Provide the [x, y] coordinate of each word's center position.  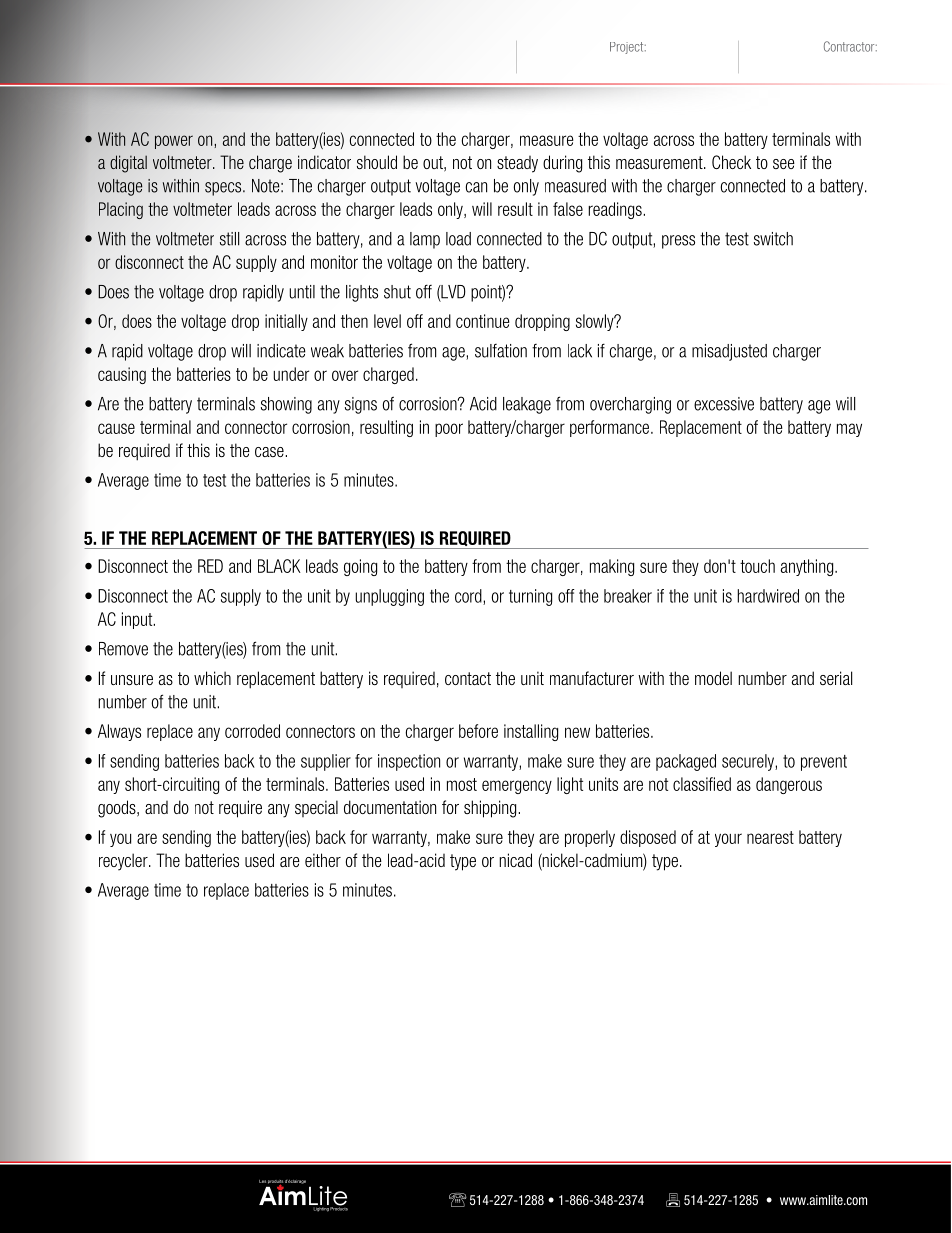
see [784, 164]
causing [122, 375]
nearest [770, 837]
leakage [527, 405]
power [174, 142]
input [138, 620]
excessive [724, 404]
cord [469, 597]
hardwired [768, 596]
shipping [491, 809]
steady [517, 164]
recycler [124, 862]
